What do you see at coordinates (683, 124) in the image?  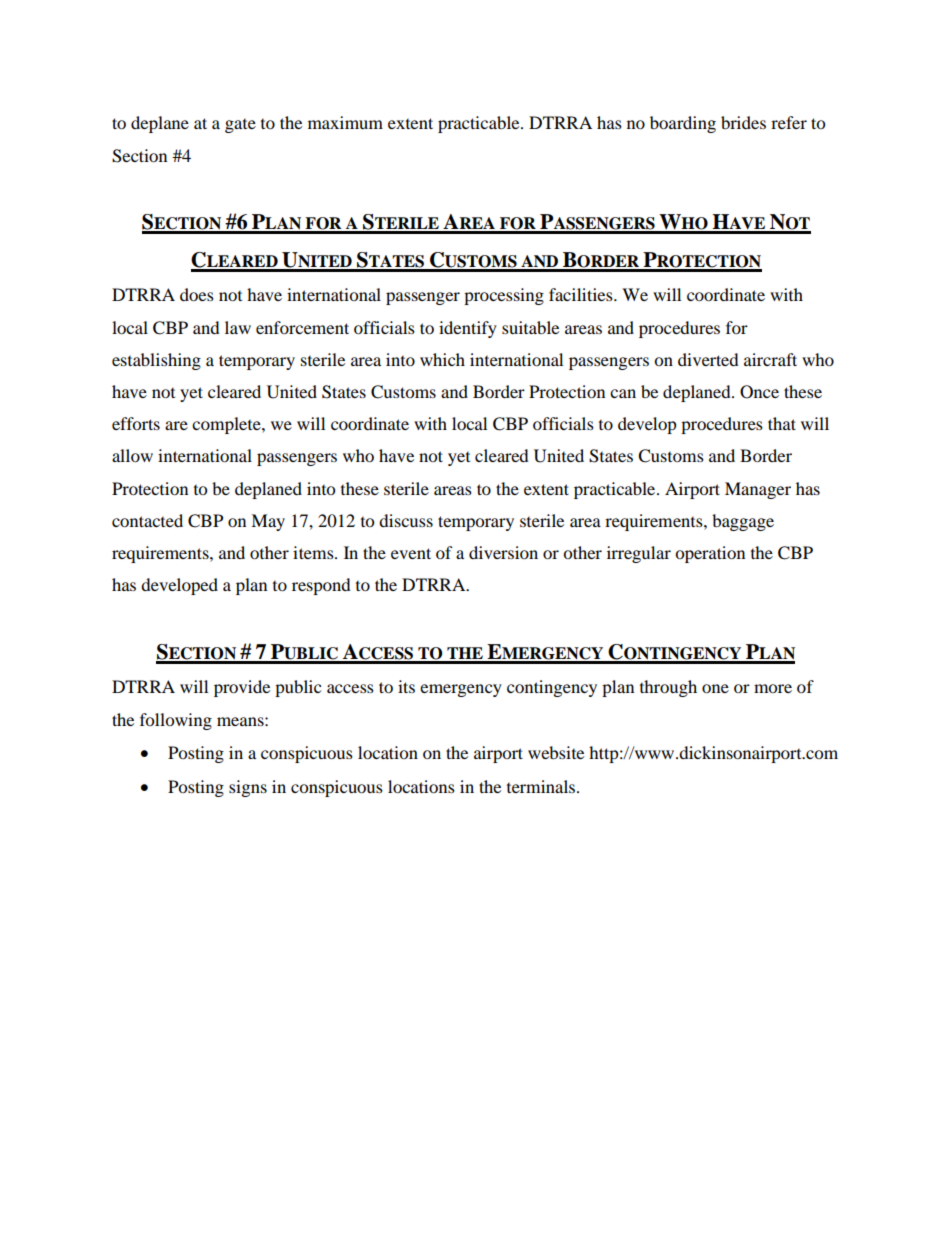 I see `boarding` at bounding box center [683, 124].
